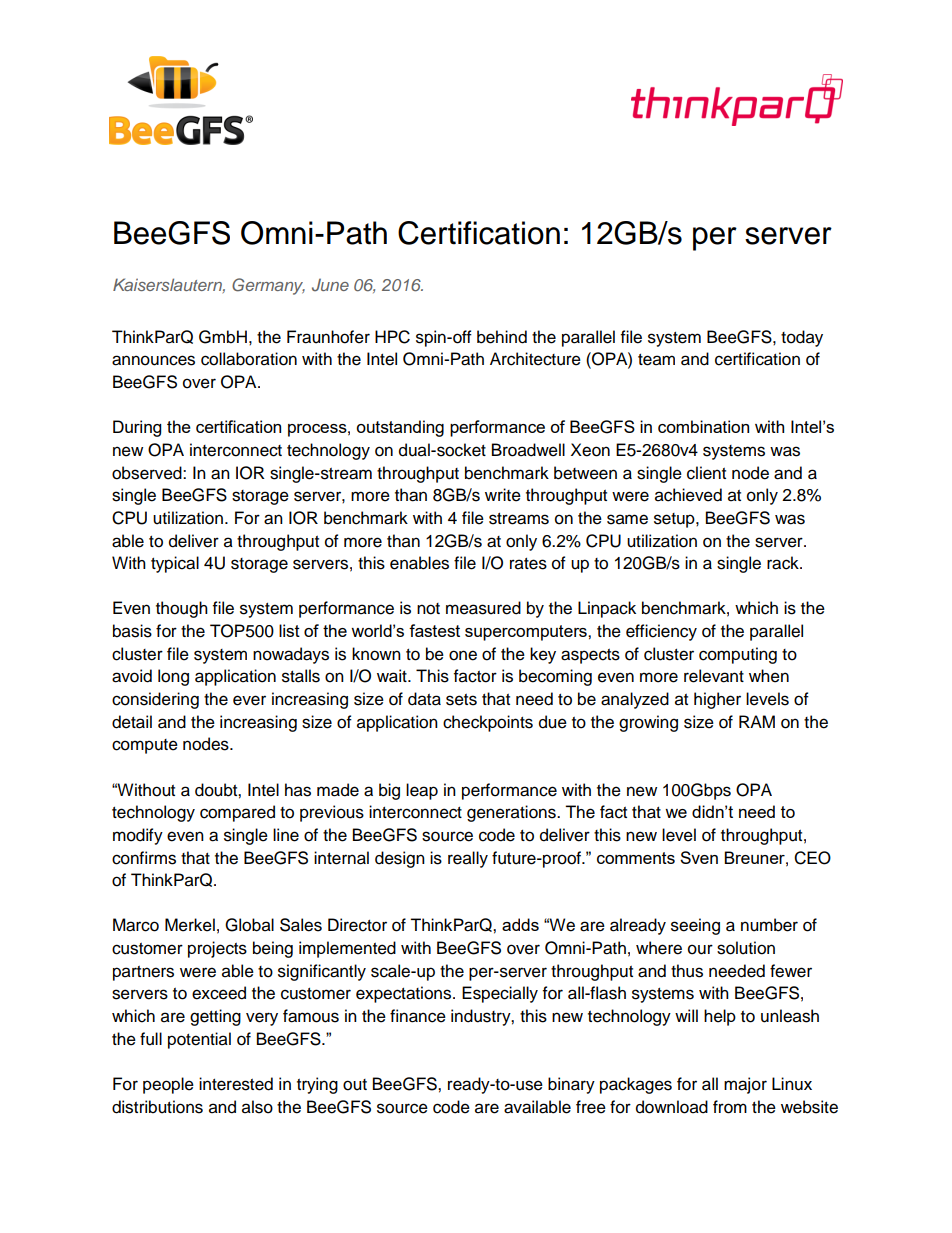 This page has height=1233, width=952. Describe the element at coordinates (502, 337) in the page. I see `behind` at that location.
